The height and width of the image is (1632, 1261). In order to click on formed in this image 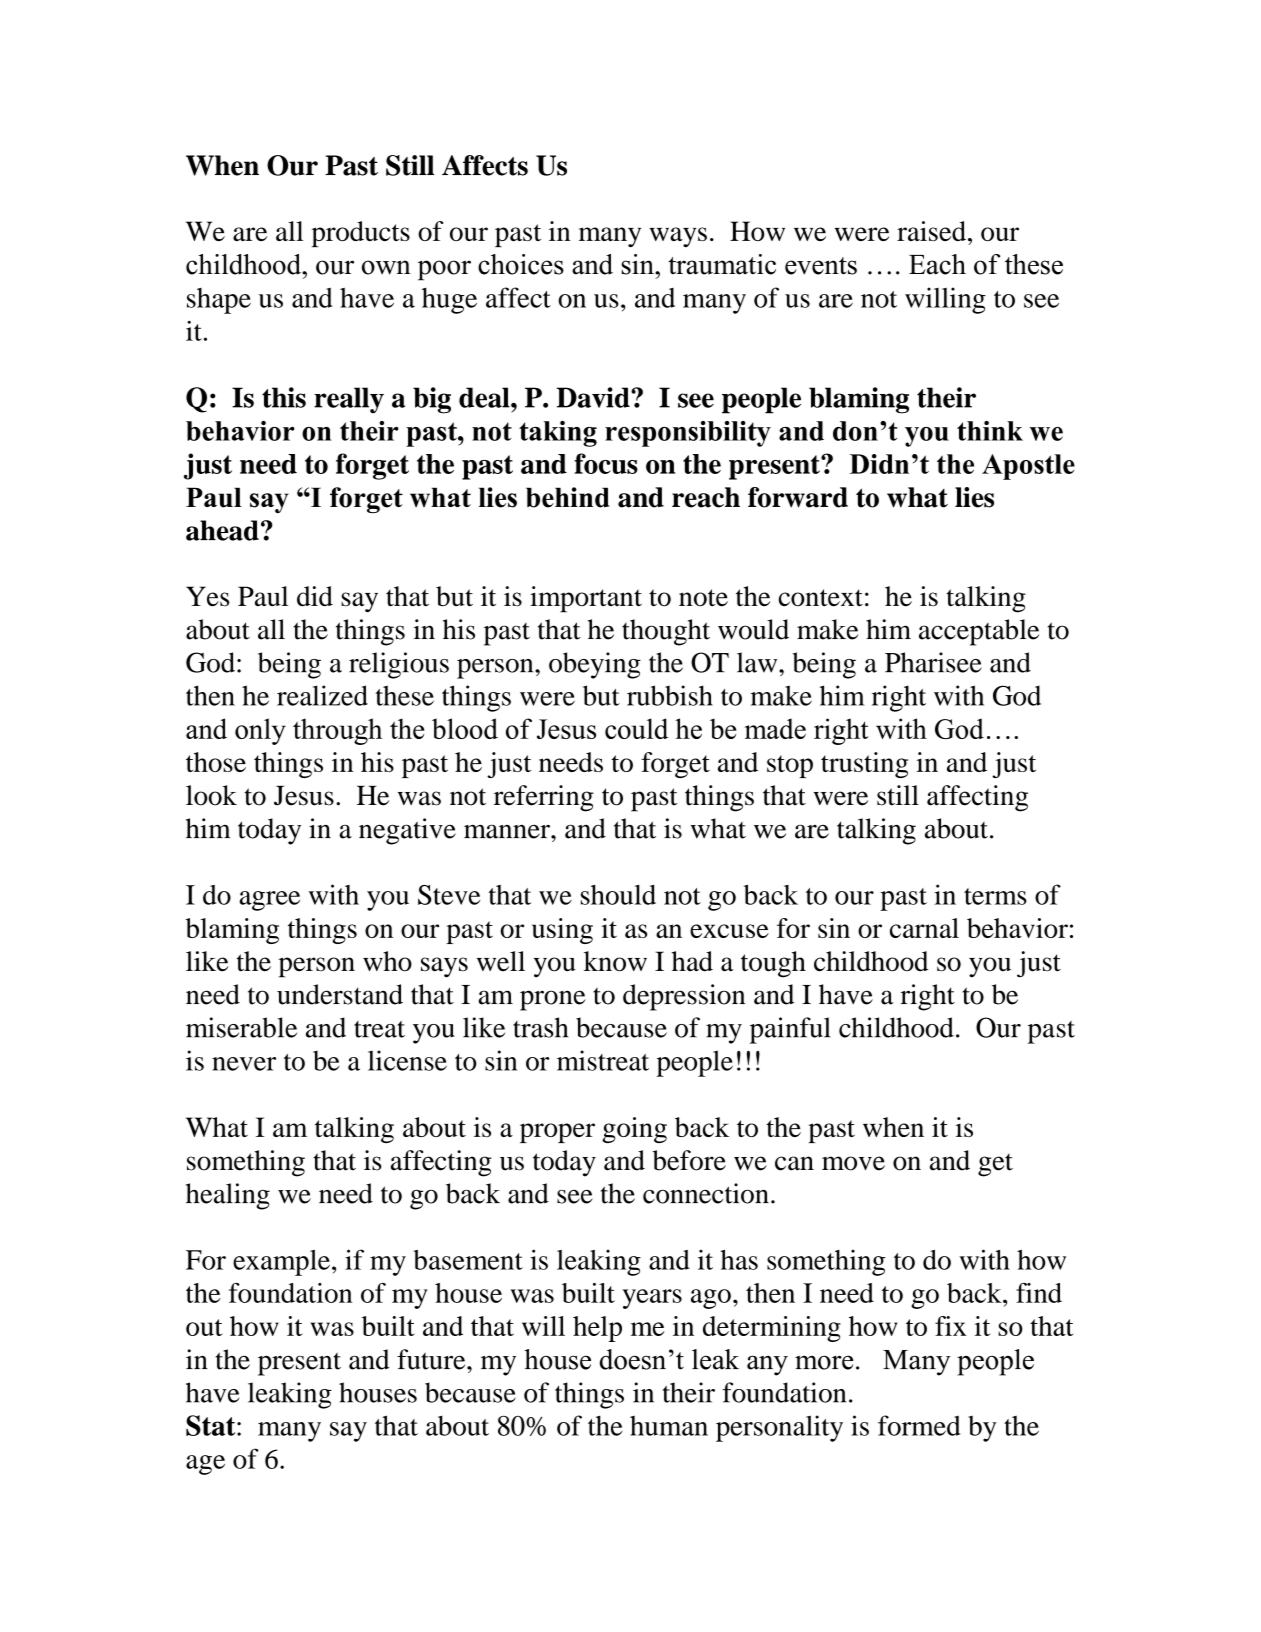, I will do `click(919, 1425)`.
